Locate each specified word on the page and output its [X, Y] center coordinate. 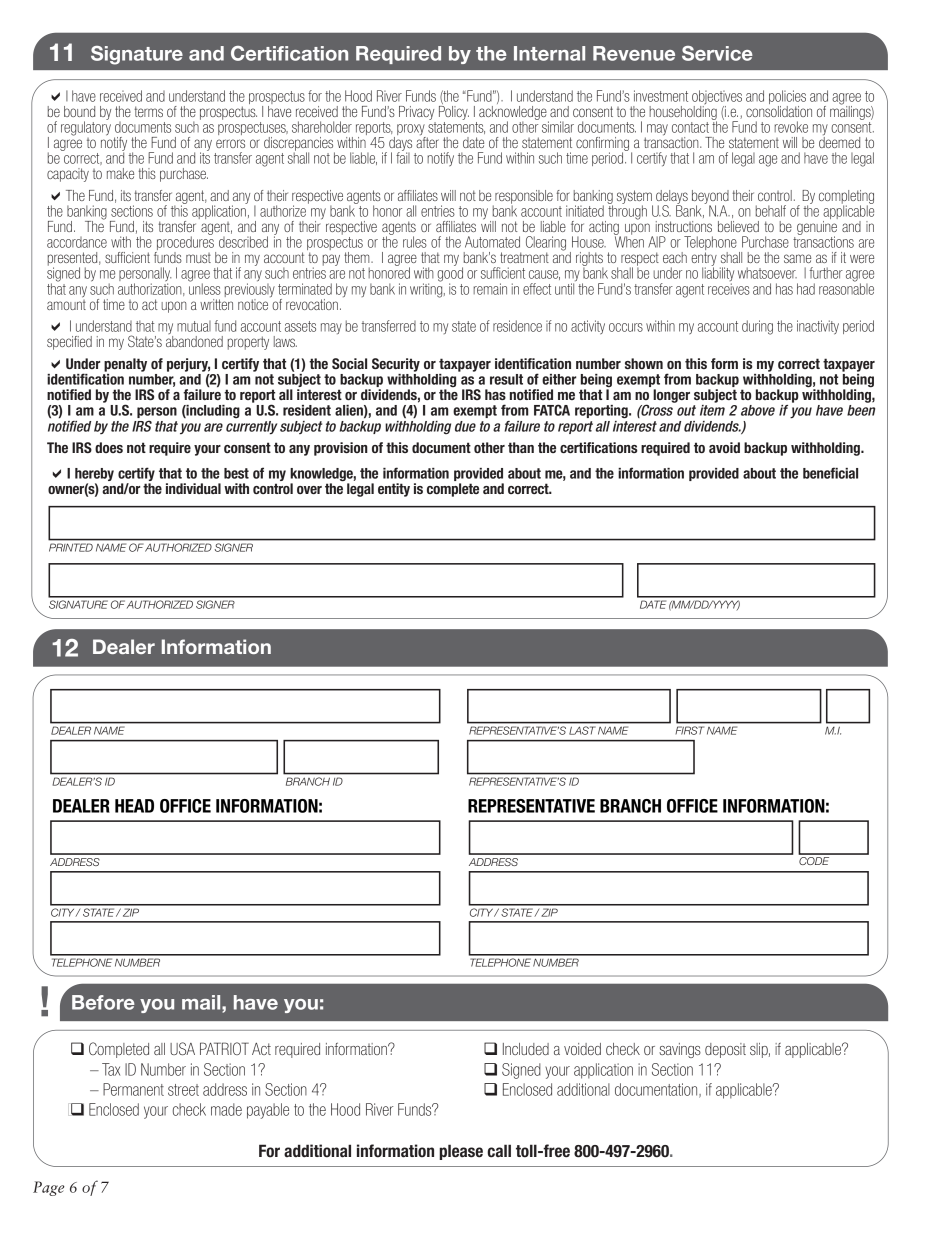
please [461, 1152]
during [757, 327]
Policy [454, 111]
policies [787, 97]
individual [193, 488]
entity [394, 490]
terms [148, 111]
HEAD [134, 806]
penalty [125, 365]
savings [680, 1050]
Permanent [133, 1089]
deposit [725, 1050]
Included [526, 1049]
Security [396, 365]
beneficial [830, 473]
